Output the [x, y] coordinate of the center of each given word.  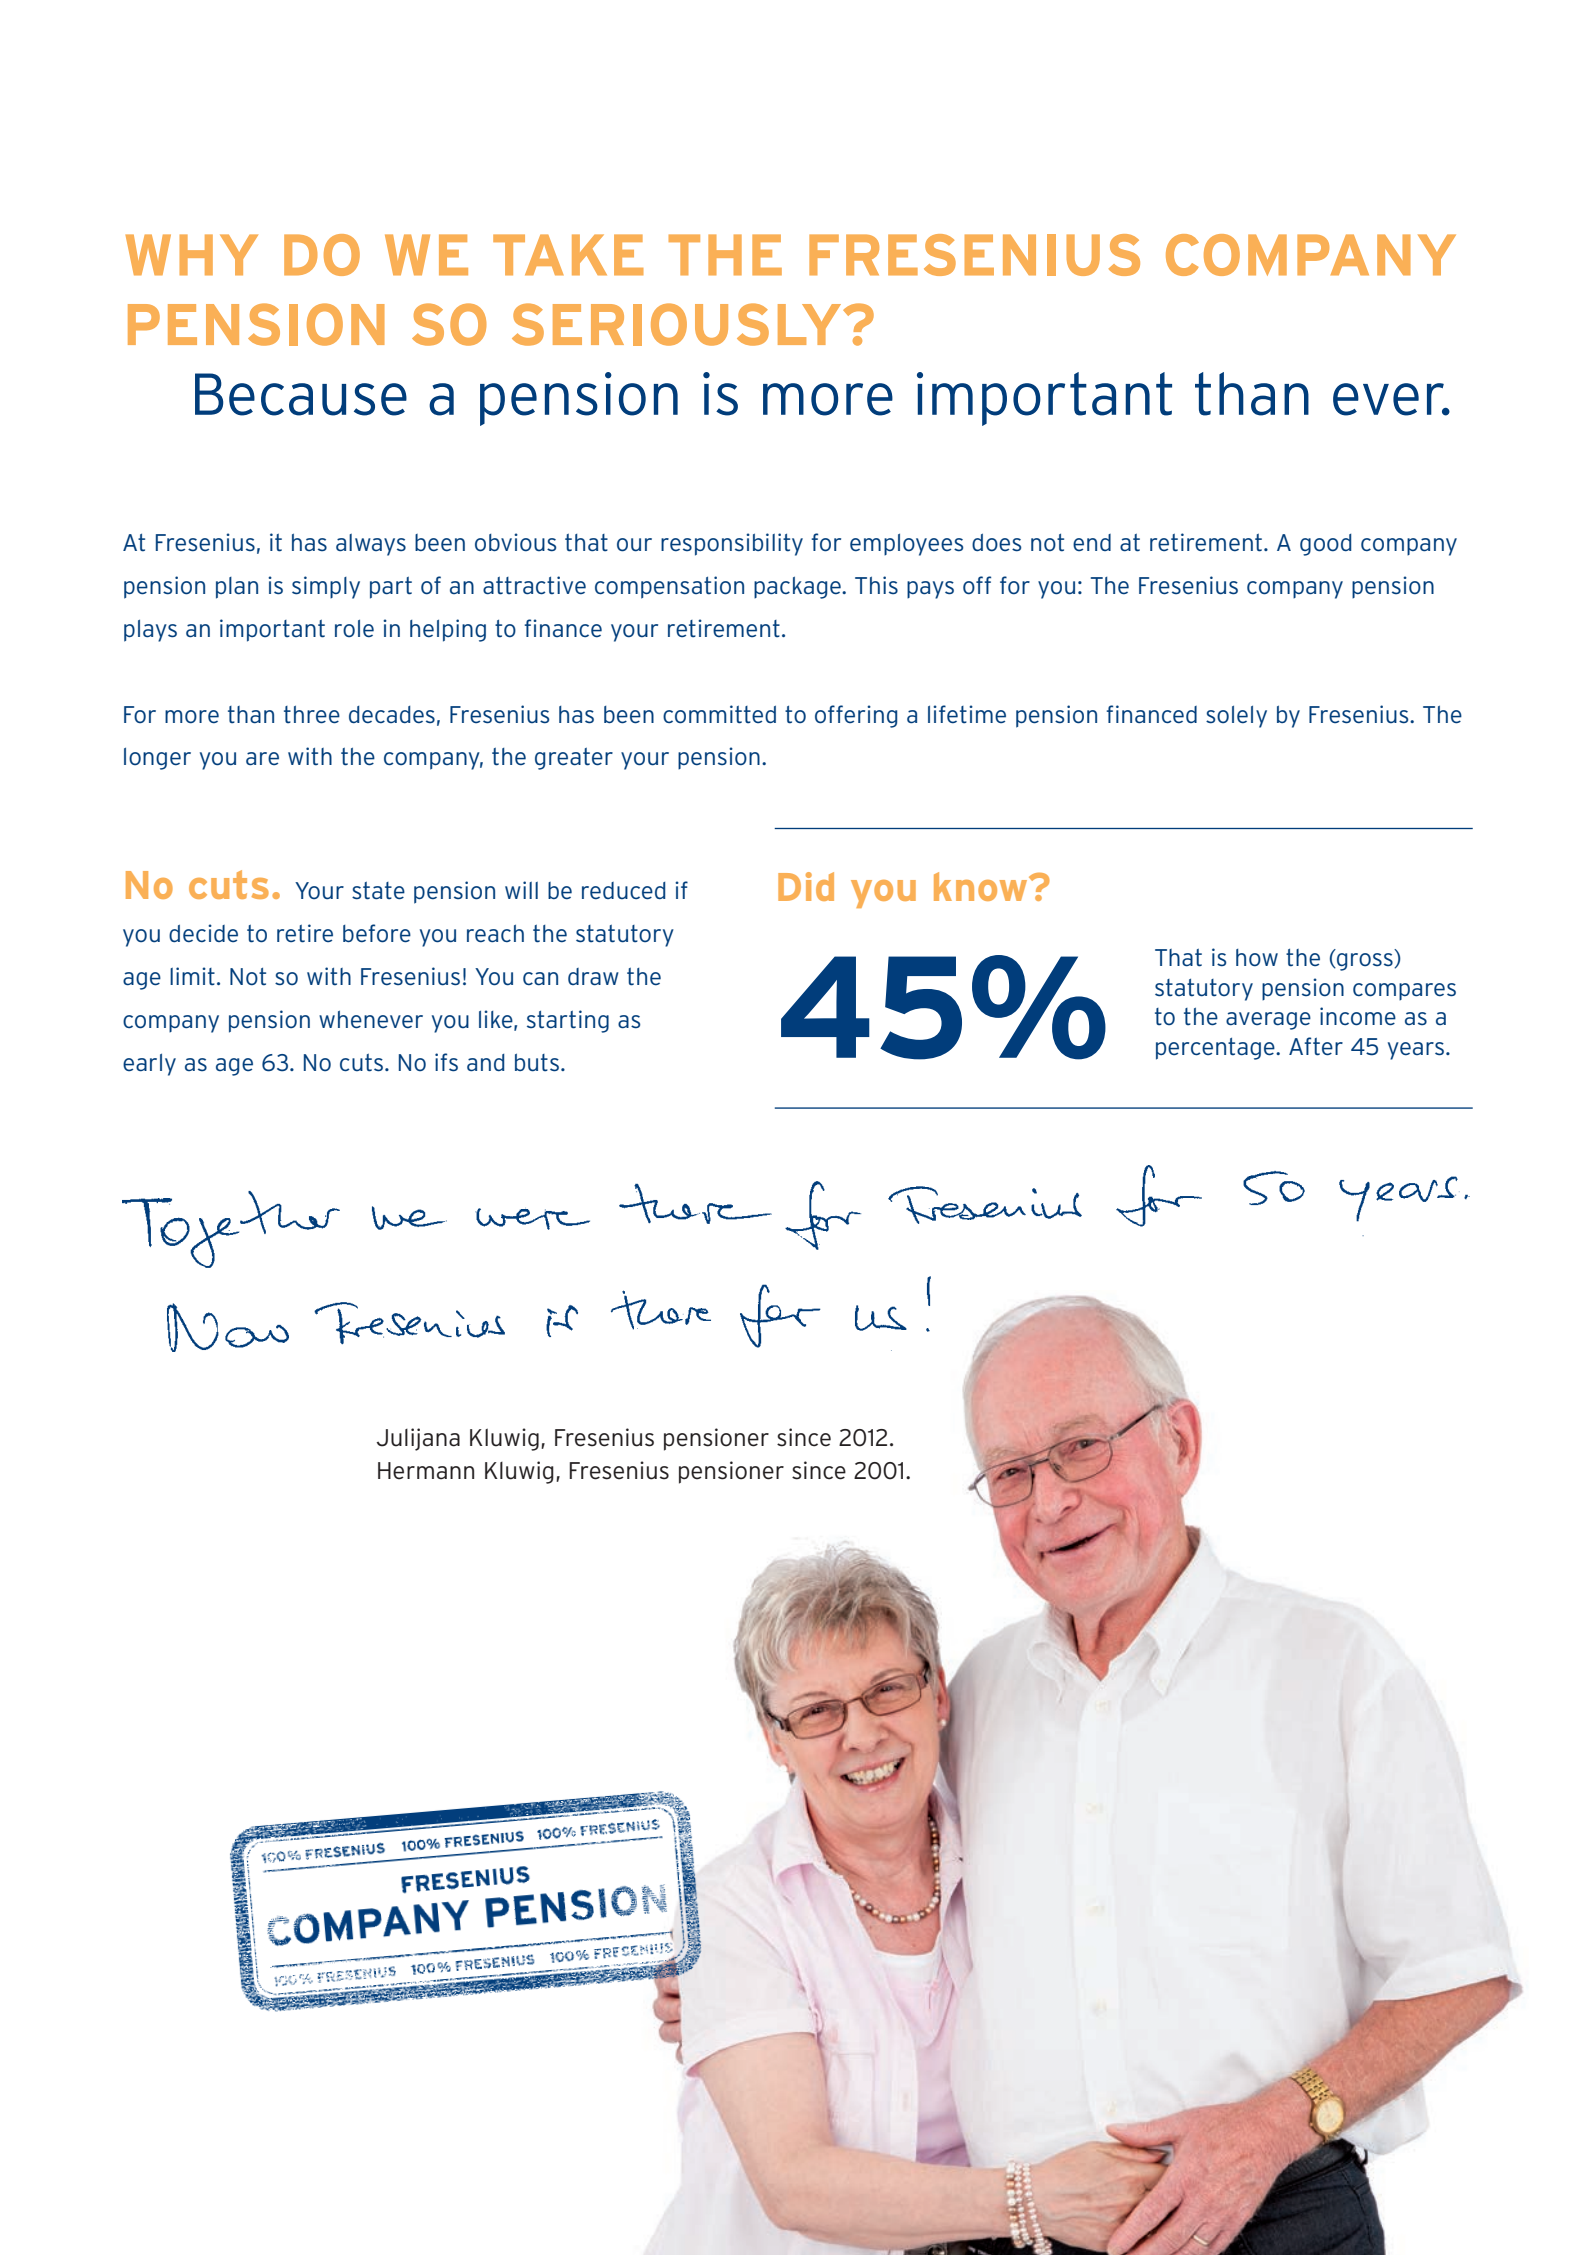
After [1316, 1046]
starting [568, 1021]
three [312, 715]
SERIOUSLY [678, 324]
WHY [192, 254]
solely [1236, 717]
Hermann [426, 1471]
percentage [1216, 1049]
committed [719, 714]
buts [537, 1063]
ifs [446, 1062]
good [1325, 545]
